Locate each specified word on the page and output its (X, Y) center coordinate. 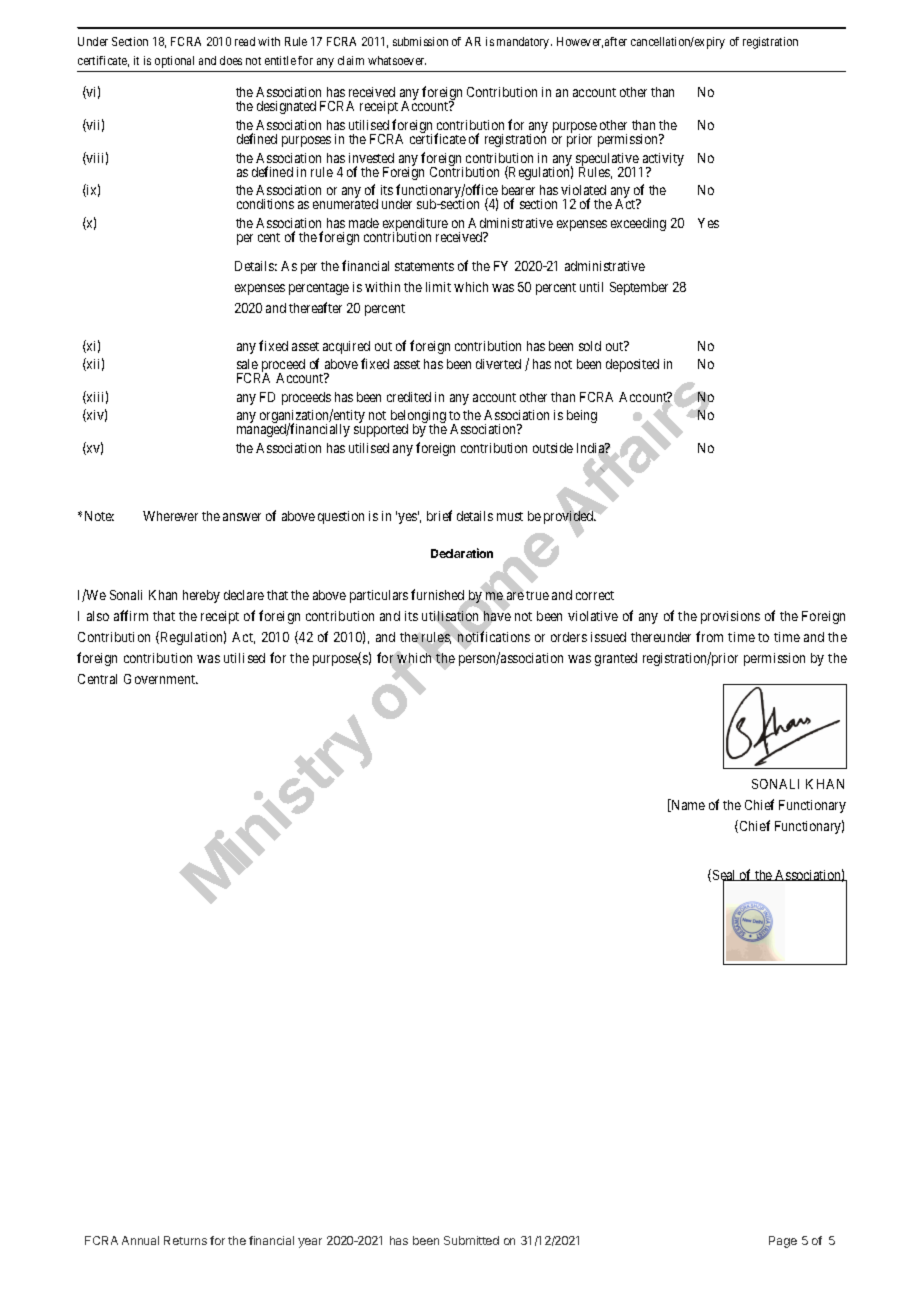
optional (174, 62)
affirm (131, 615)
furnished (439, 596)
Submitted (471, 1240)
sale (247, 364)
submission (420, 41)
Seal (726, 876)
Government (161, 679)
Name (687, 805)
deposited (632, 365)
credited (409, 397)
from (709, 636)
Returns (185, 1240)
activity (662, 161)
